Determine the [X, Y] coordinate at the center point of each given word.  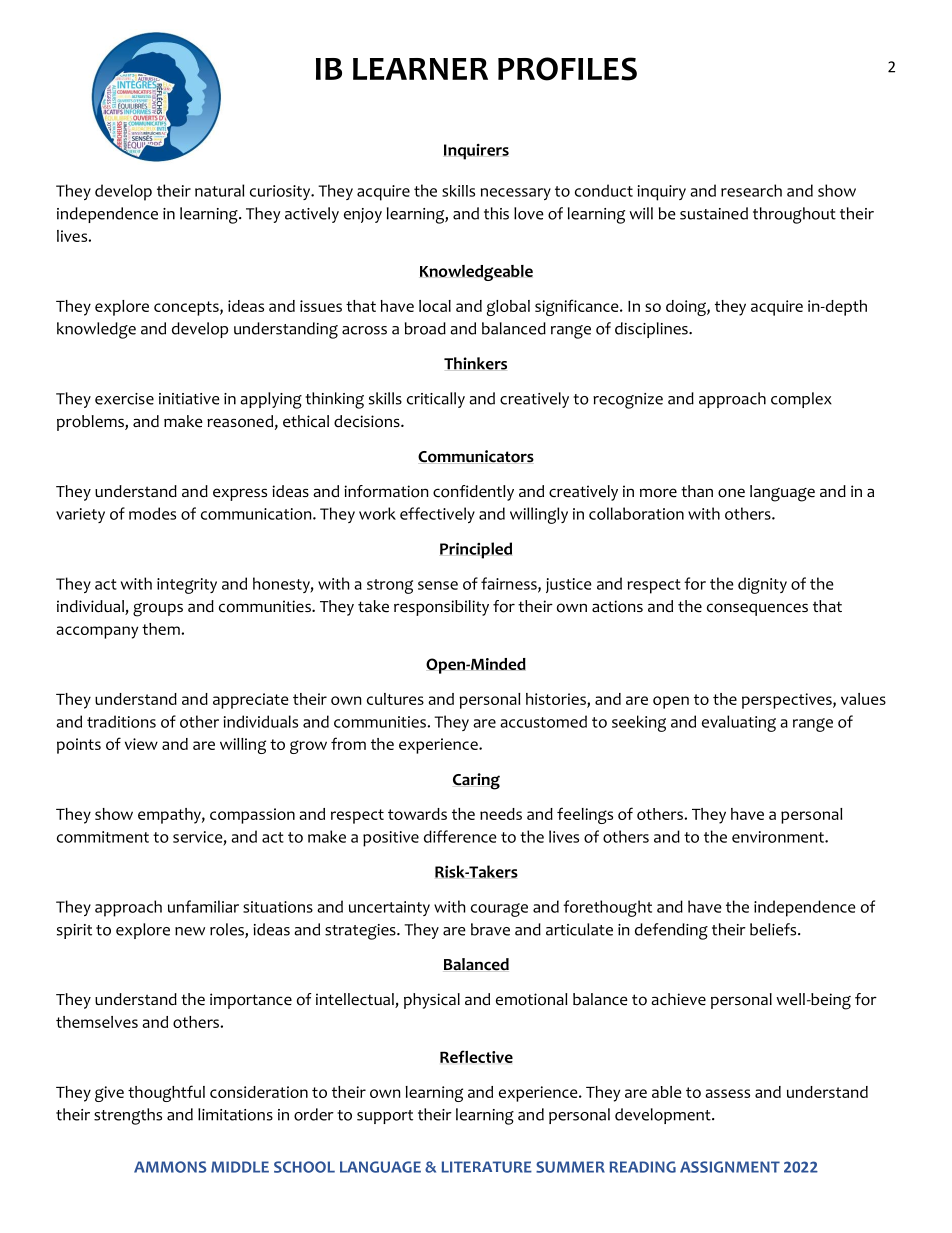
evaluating [739, 723]
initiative [189, 399]
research [751, 190]
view [141, 744]
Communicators [476, 456]
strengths [128, 1116]
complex [801, 400]
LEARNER [420, 69]
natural [219, 190]
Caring [476, 781]
